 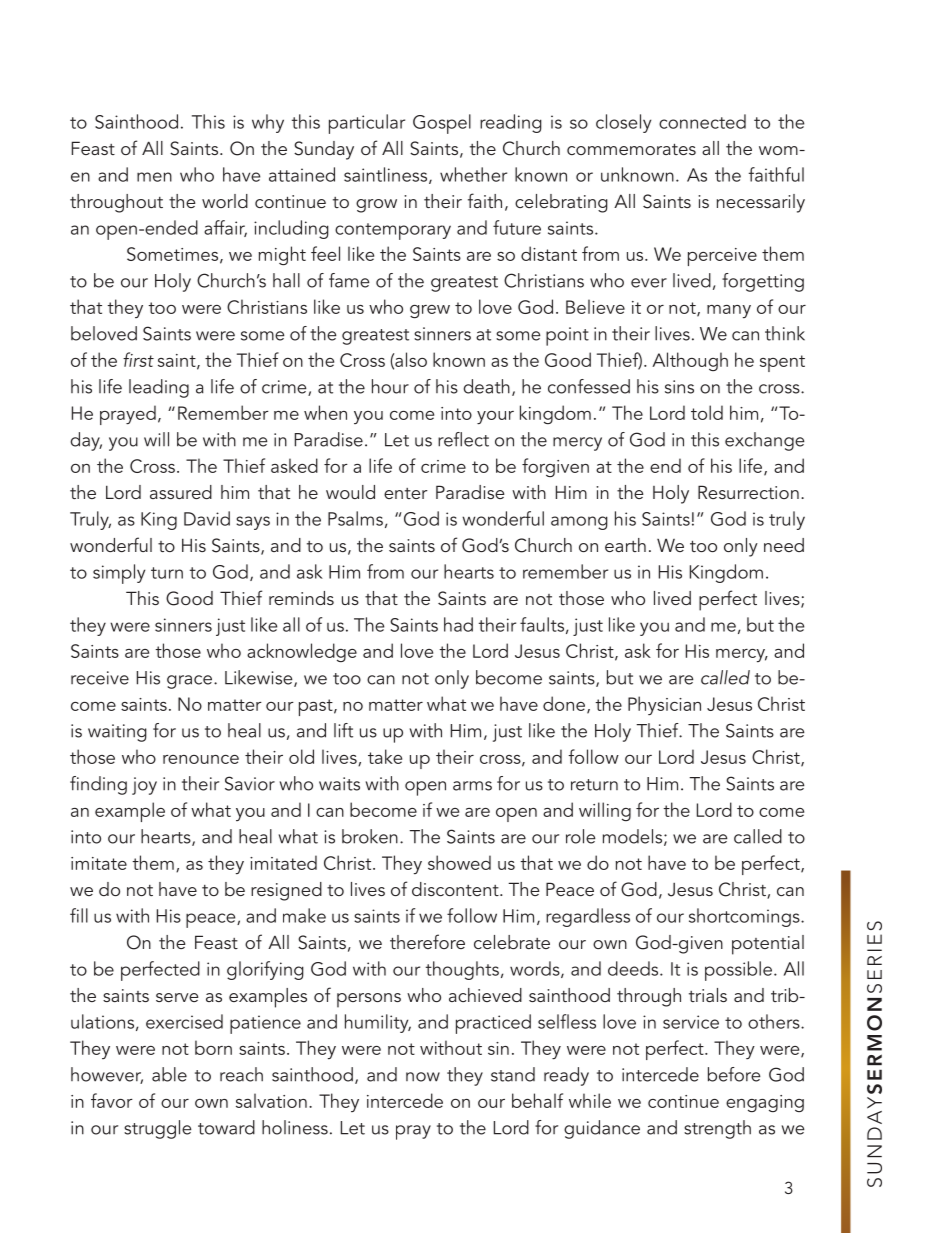 What do you see at coordinates (442, 124) in the screenshot?
I see `Gospel` at bounding box center [442, 124].
